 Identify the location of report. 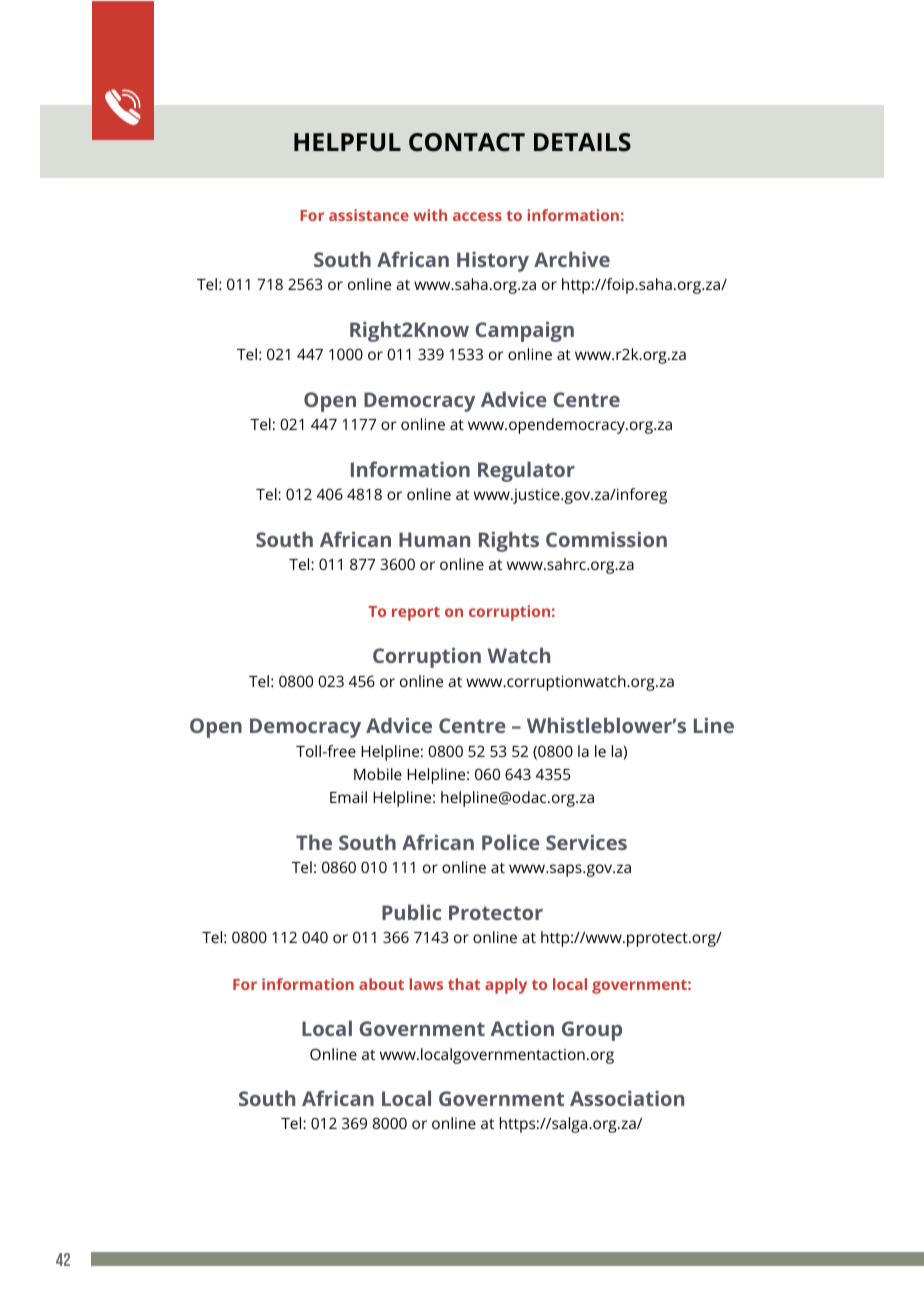
(416, 614).
